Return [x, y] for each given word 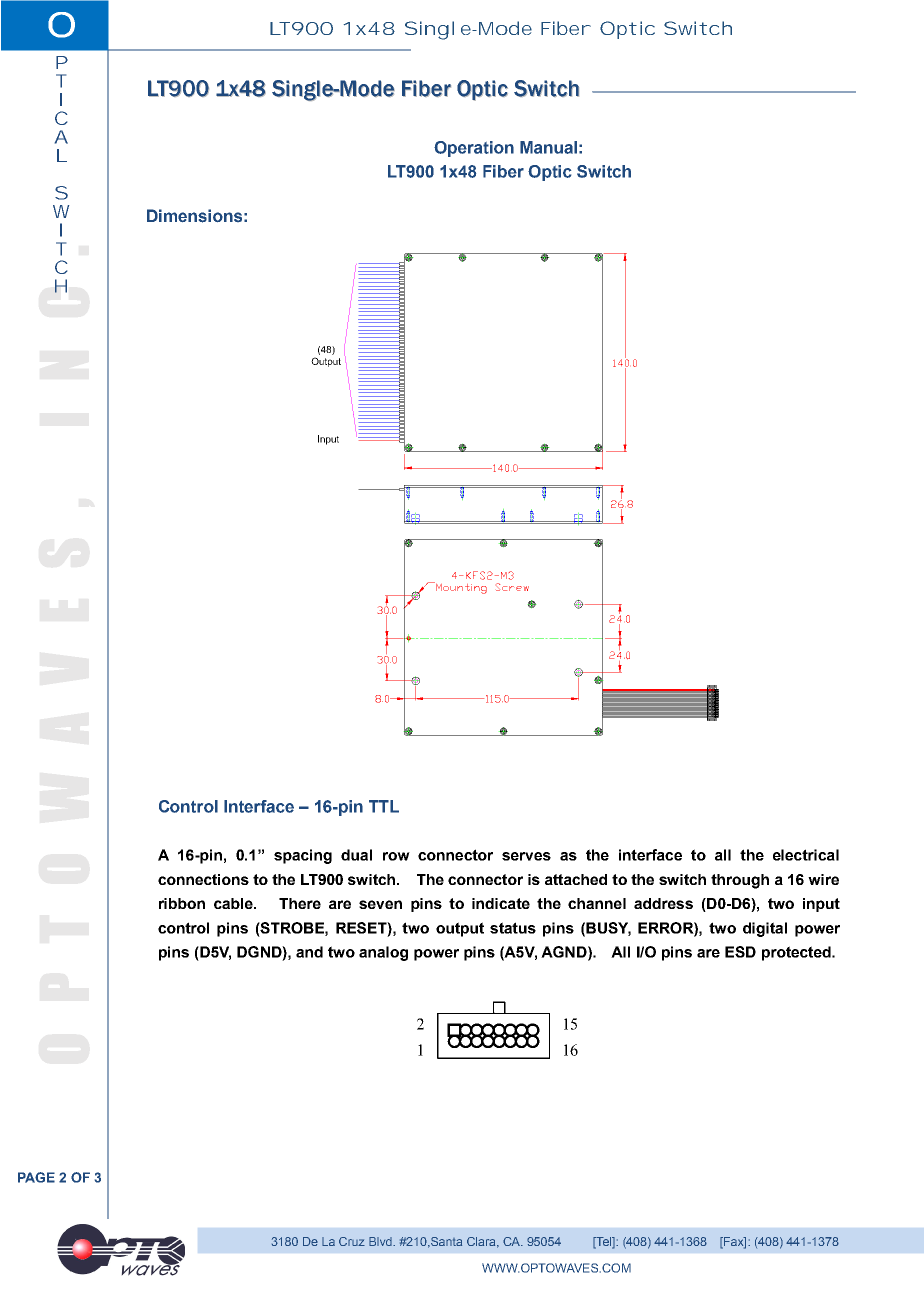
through [740, 881]
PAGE [36, 1177]
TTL [384, 806]
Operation [474, 149]
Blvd [381, 1241]
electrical [806, 855]
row [396, 856]
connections [203, 879]
